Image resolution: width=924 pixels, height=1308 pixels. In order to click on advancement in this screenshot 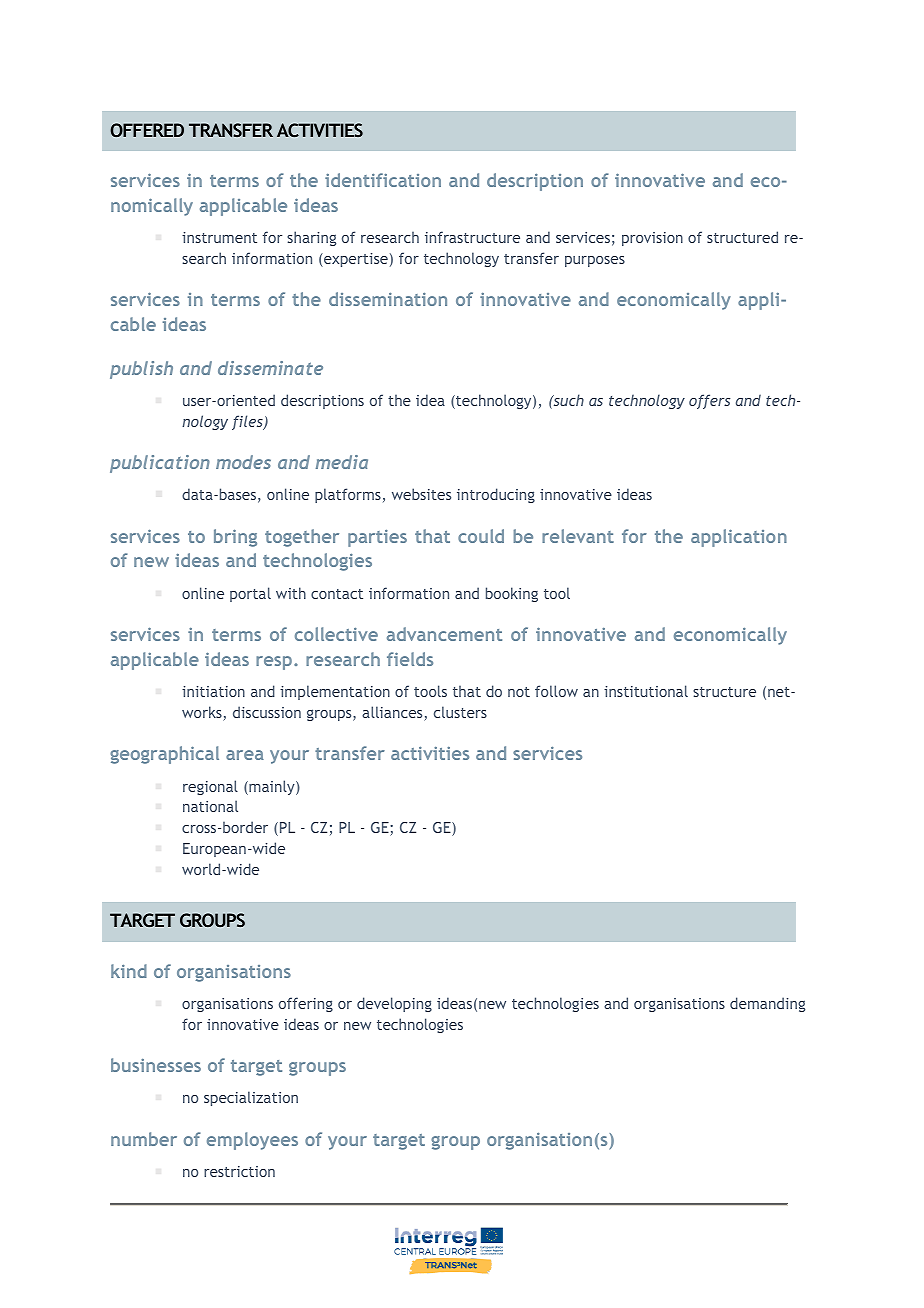, I will do `click(444, 634)`.
